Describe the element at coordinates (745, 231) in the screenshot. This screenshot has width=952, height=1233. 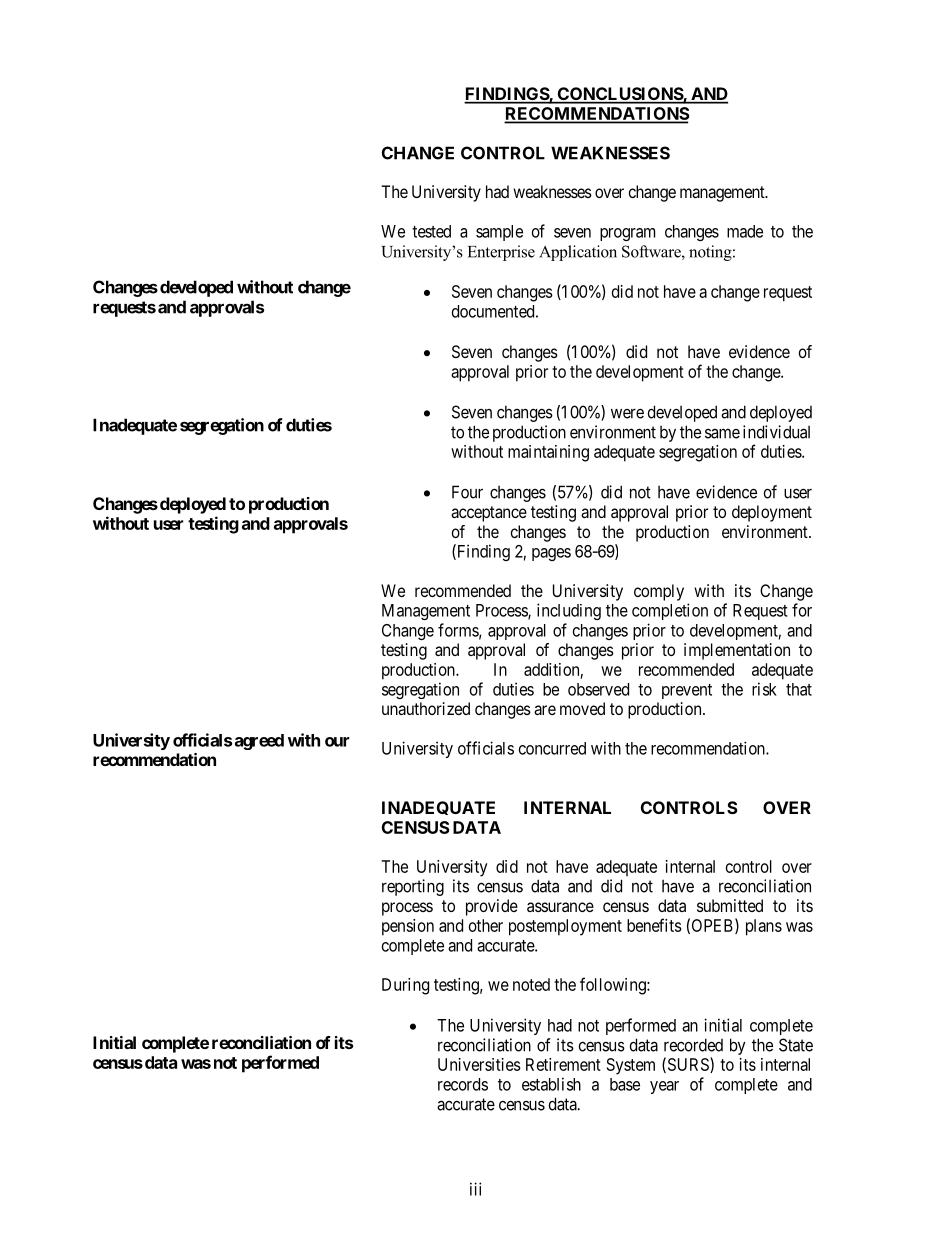
I see `made` at that location.
